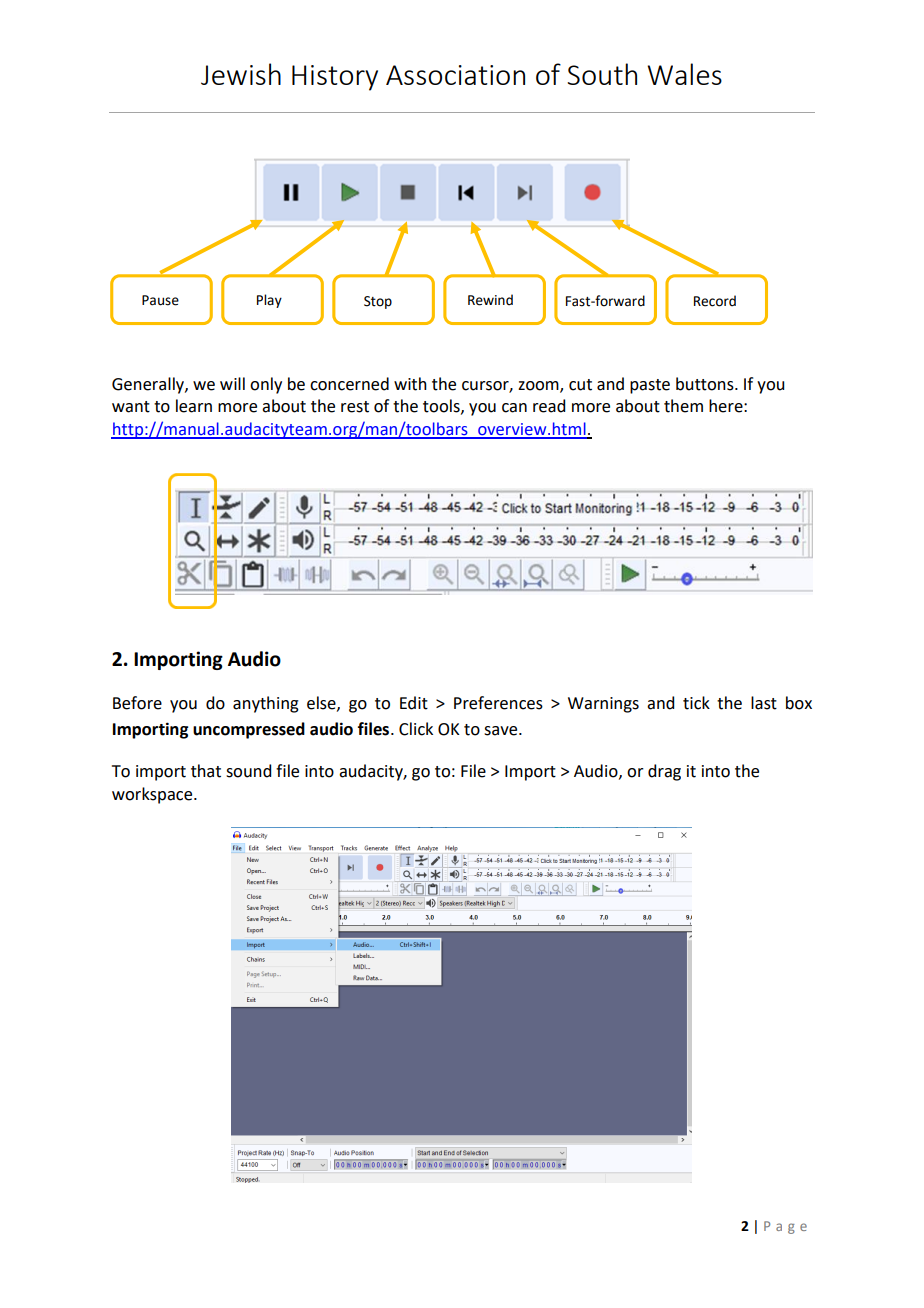 The height and width of the document is (1308, 924). I want to click on that, so click(206, 771).
